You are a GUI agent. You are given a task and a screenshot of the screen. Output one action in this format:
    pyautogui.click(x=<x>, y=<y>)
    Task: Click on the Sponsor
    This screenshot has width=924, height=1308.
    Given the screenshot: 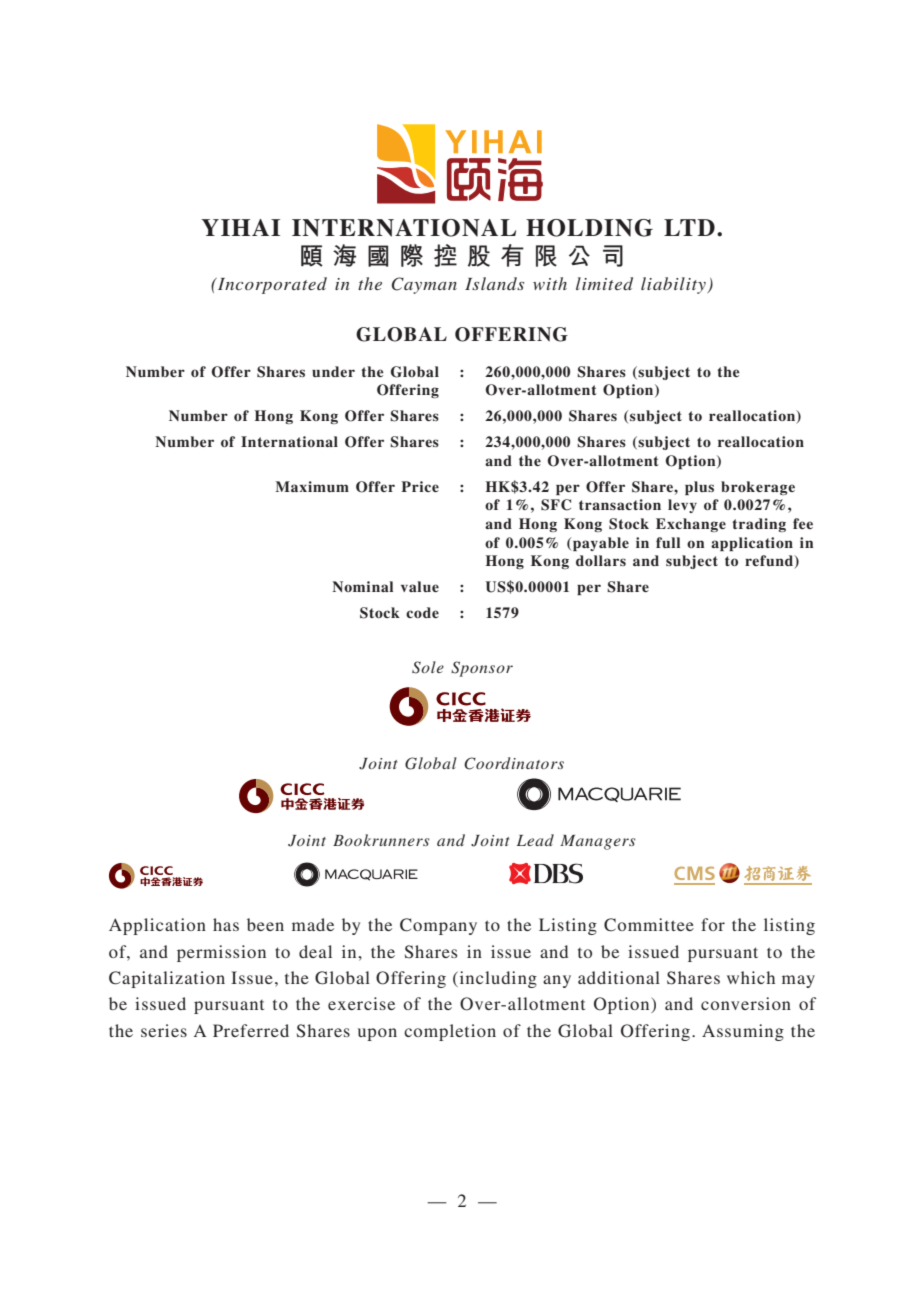 What is the action you would take?
    pyautogui.click(x=482, y=669)
